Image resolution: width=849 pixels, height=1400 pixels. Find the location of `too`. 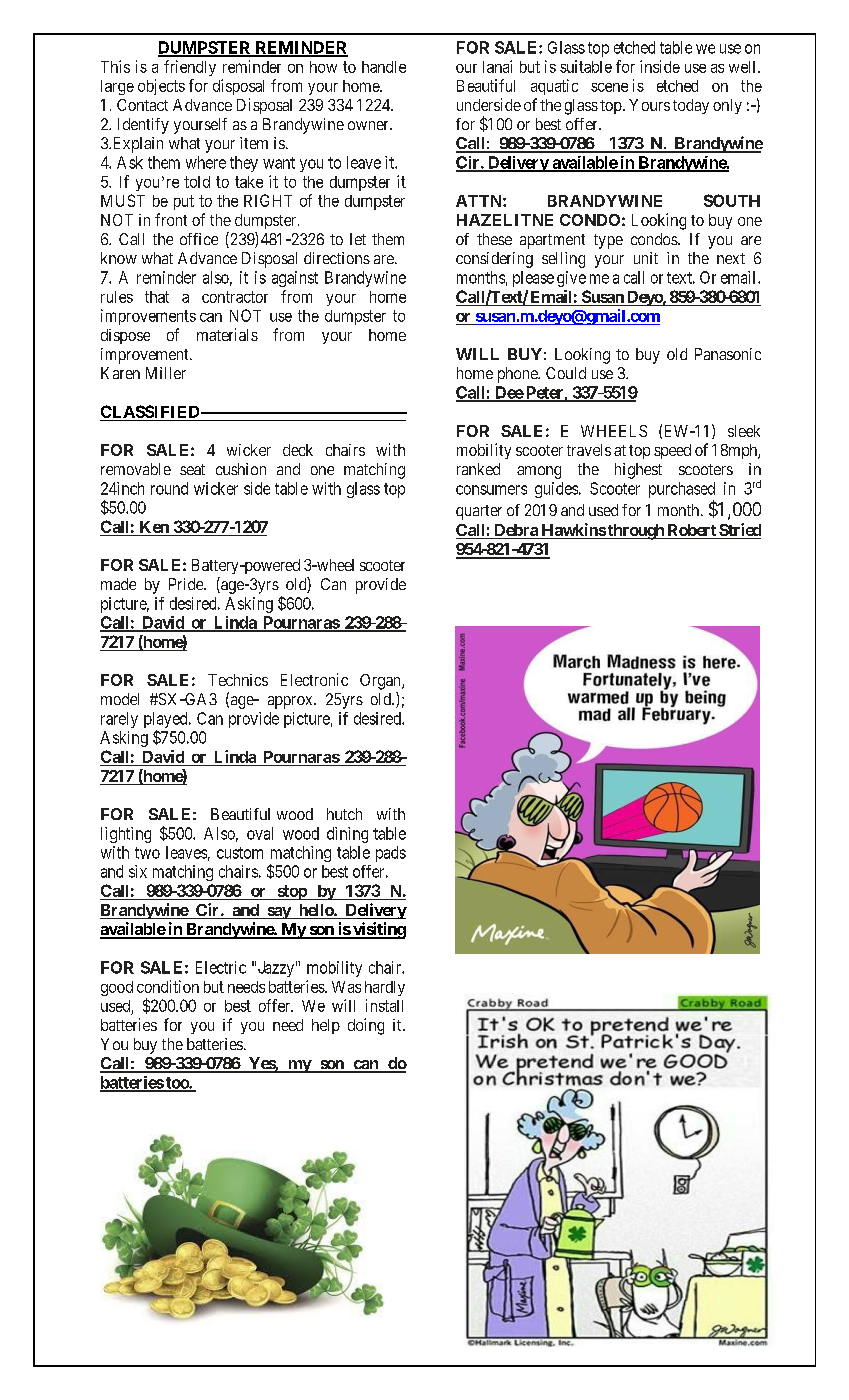

too is located at coordinates (177, 1084).
